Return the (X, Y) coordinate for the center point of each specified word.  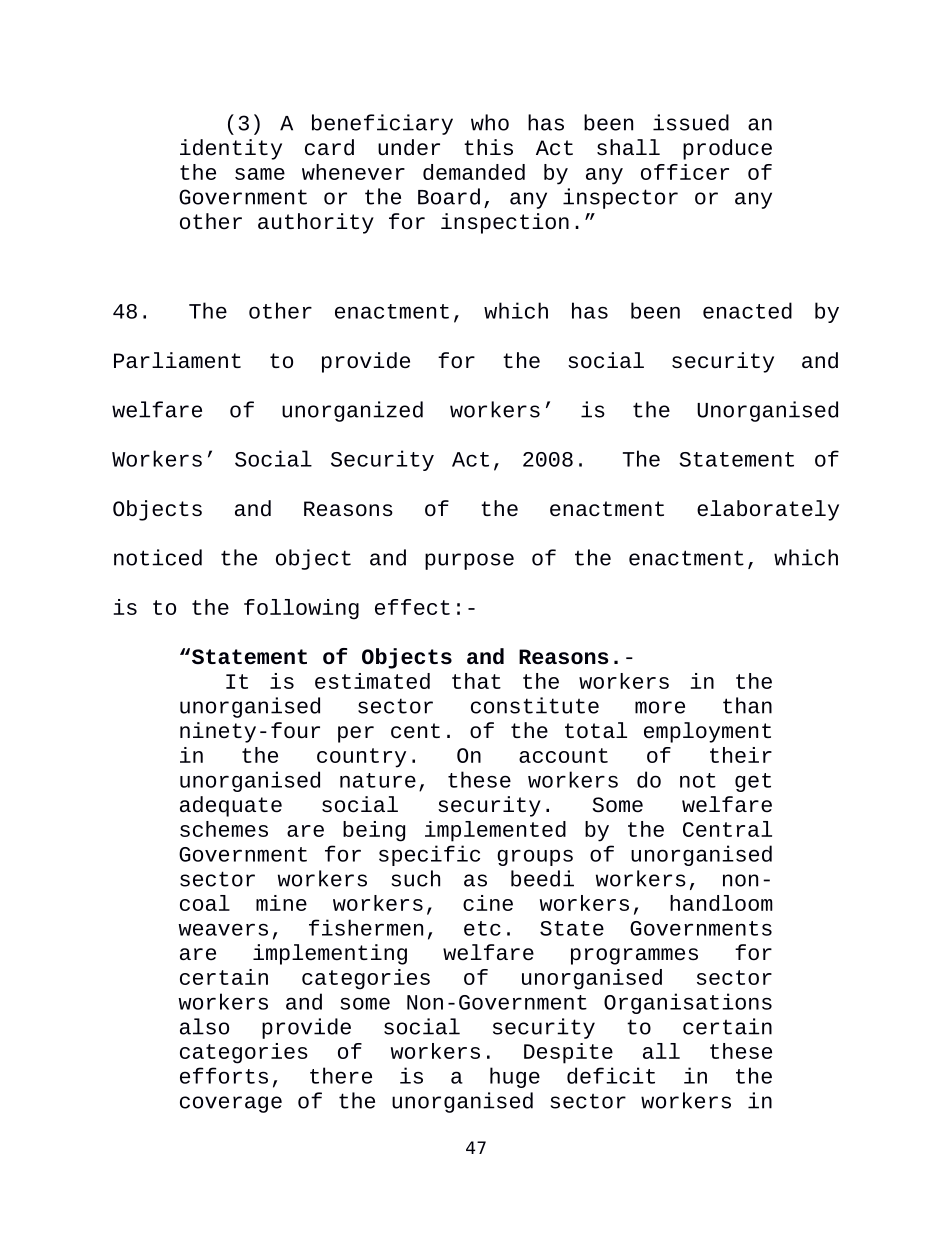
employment (707, 732)
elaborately (768, 510)
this (488, 147)
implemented (495, 831)
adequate (231, 806)
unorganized (352, 411)
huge (515, 1077)
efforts (224, 1075)
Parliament (177, 360)
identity (231, 149)
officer (685, 172)
